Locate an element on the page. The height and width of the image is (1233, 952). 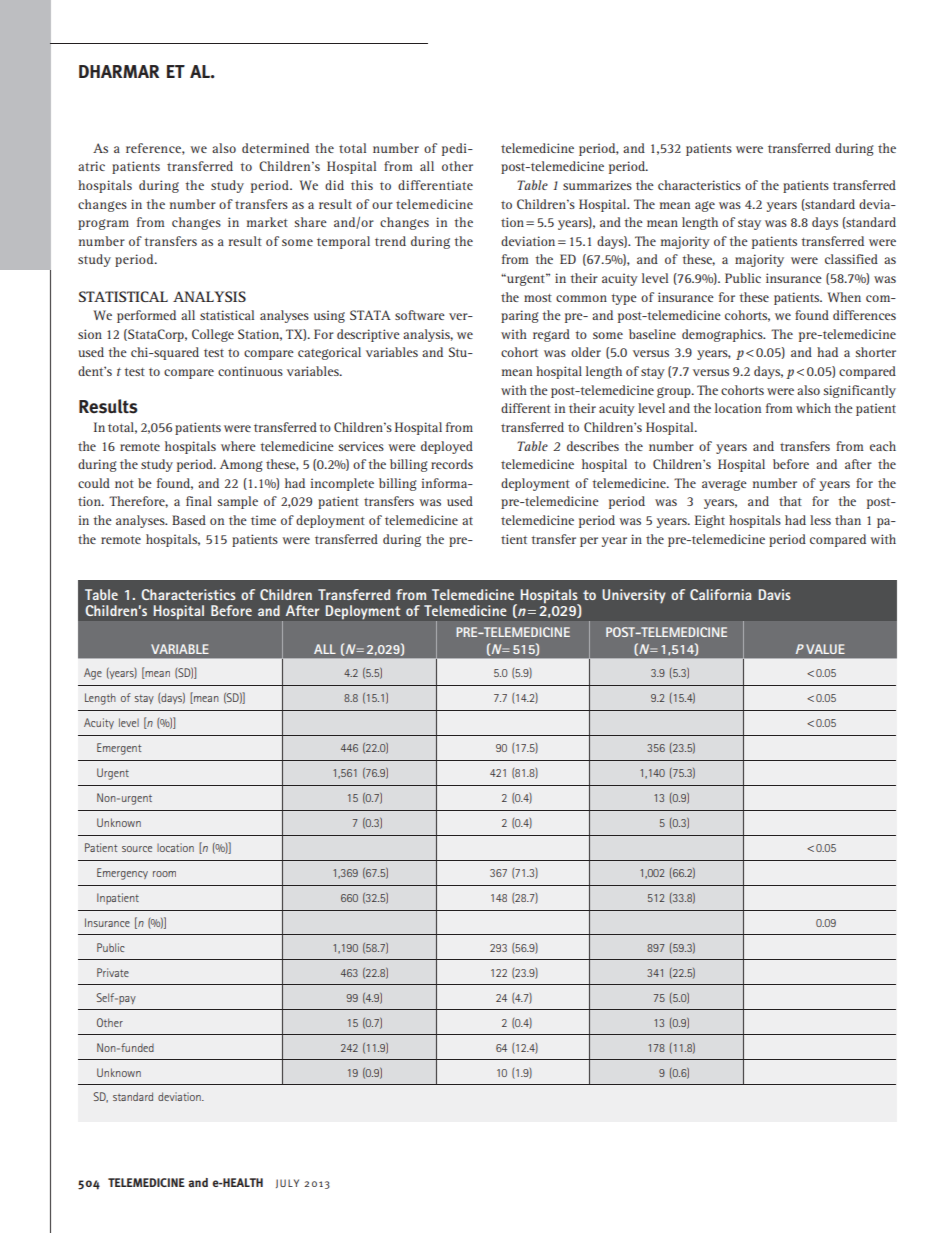
Emergent is located at coordinates (119, 749).
